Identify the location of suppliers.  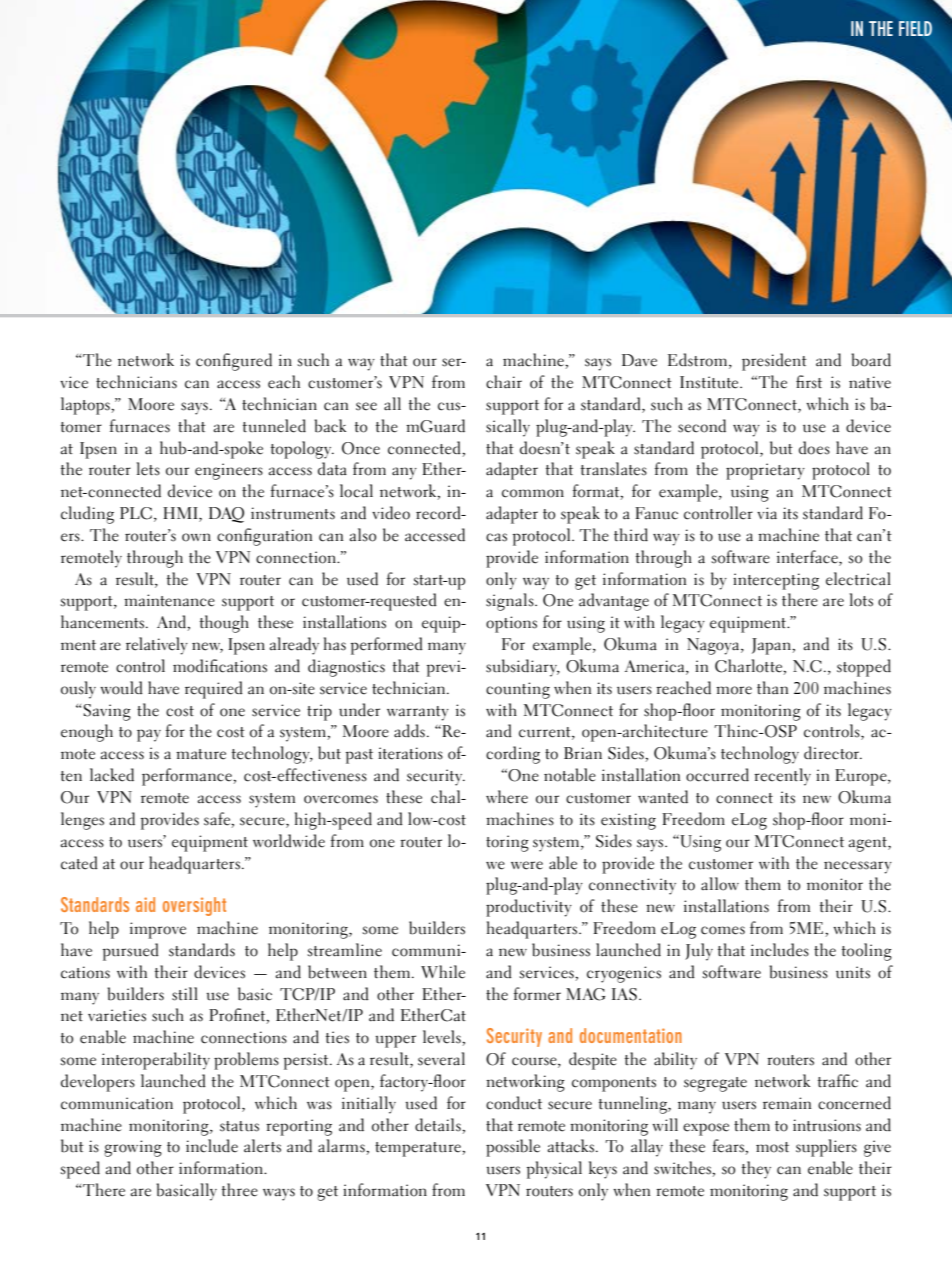
(826, 1148).
